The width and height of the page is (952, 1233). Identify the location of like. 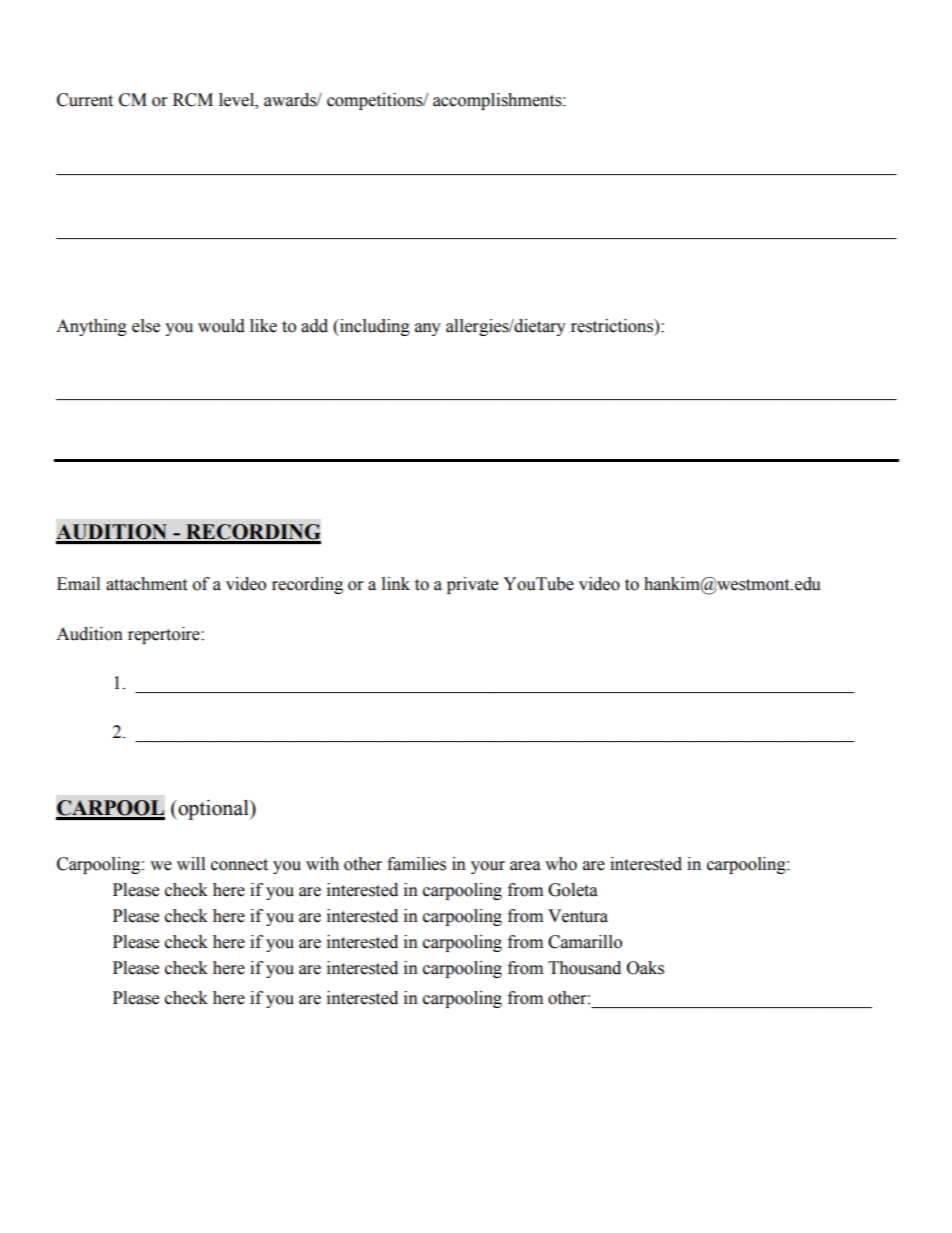
(263, 326).
